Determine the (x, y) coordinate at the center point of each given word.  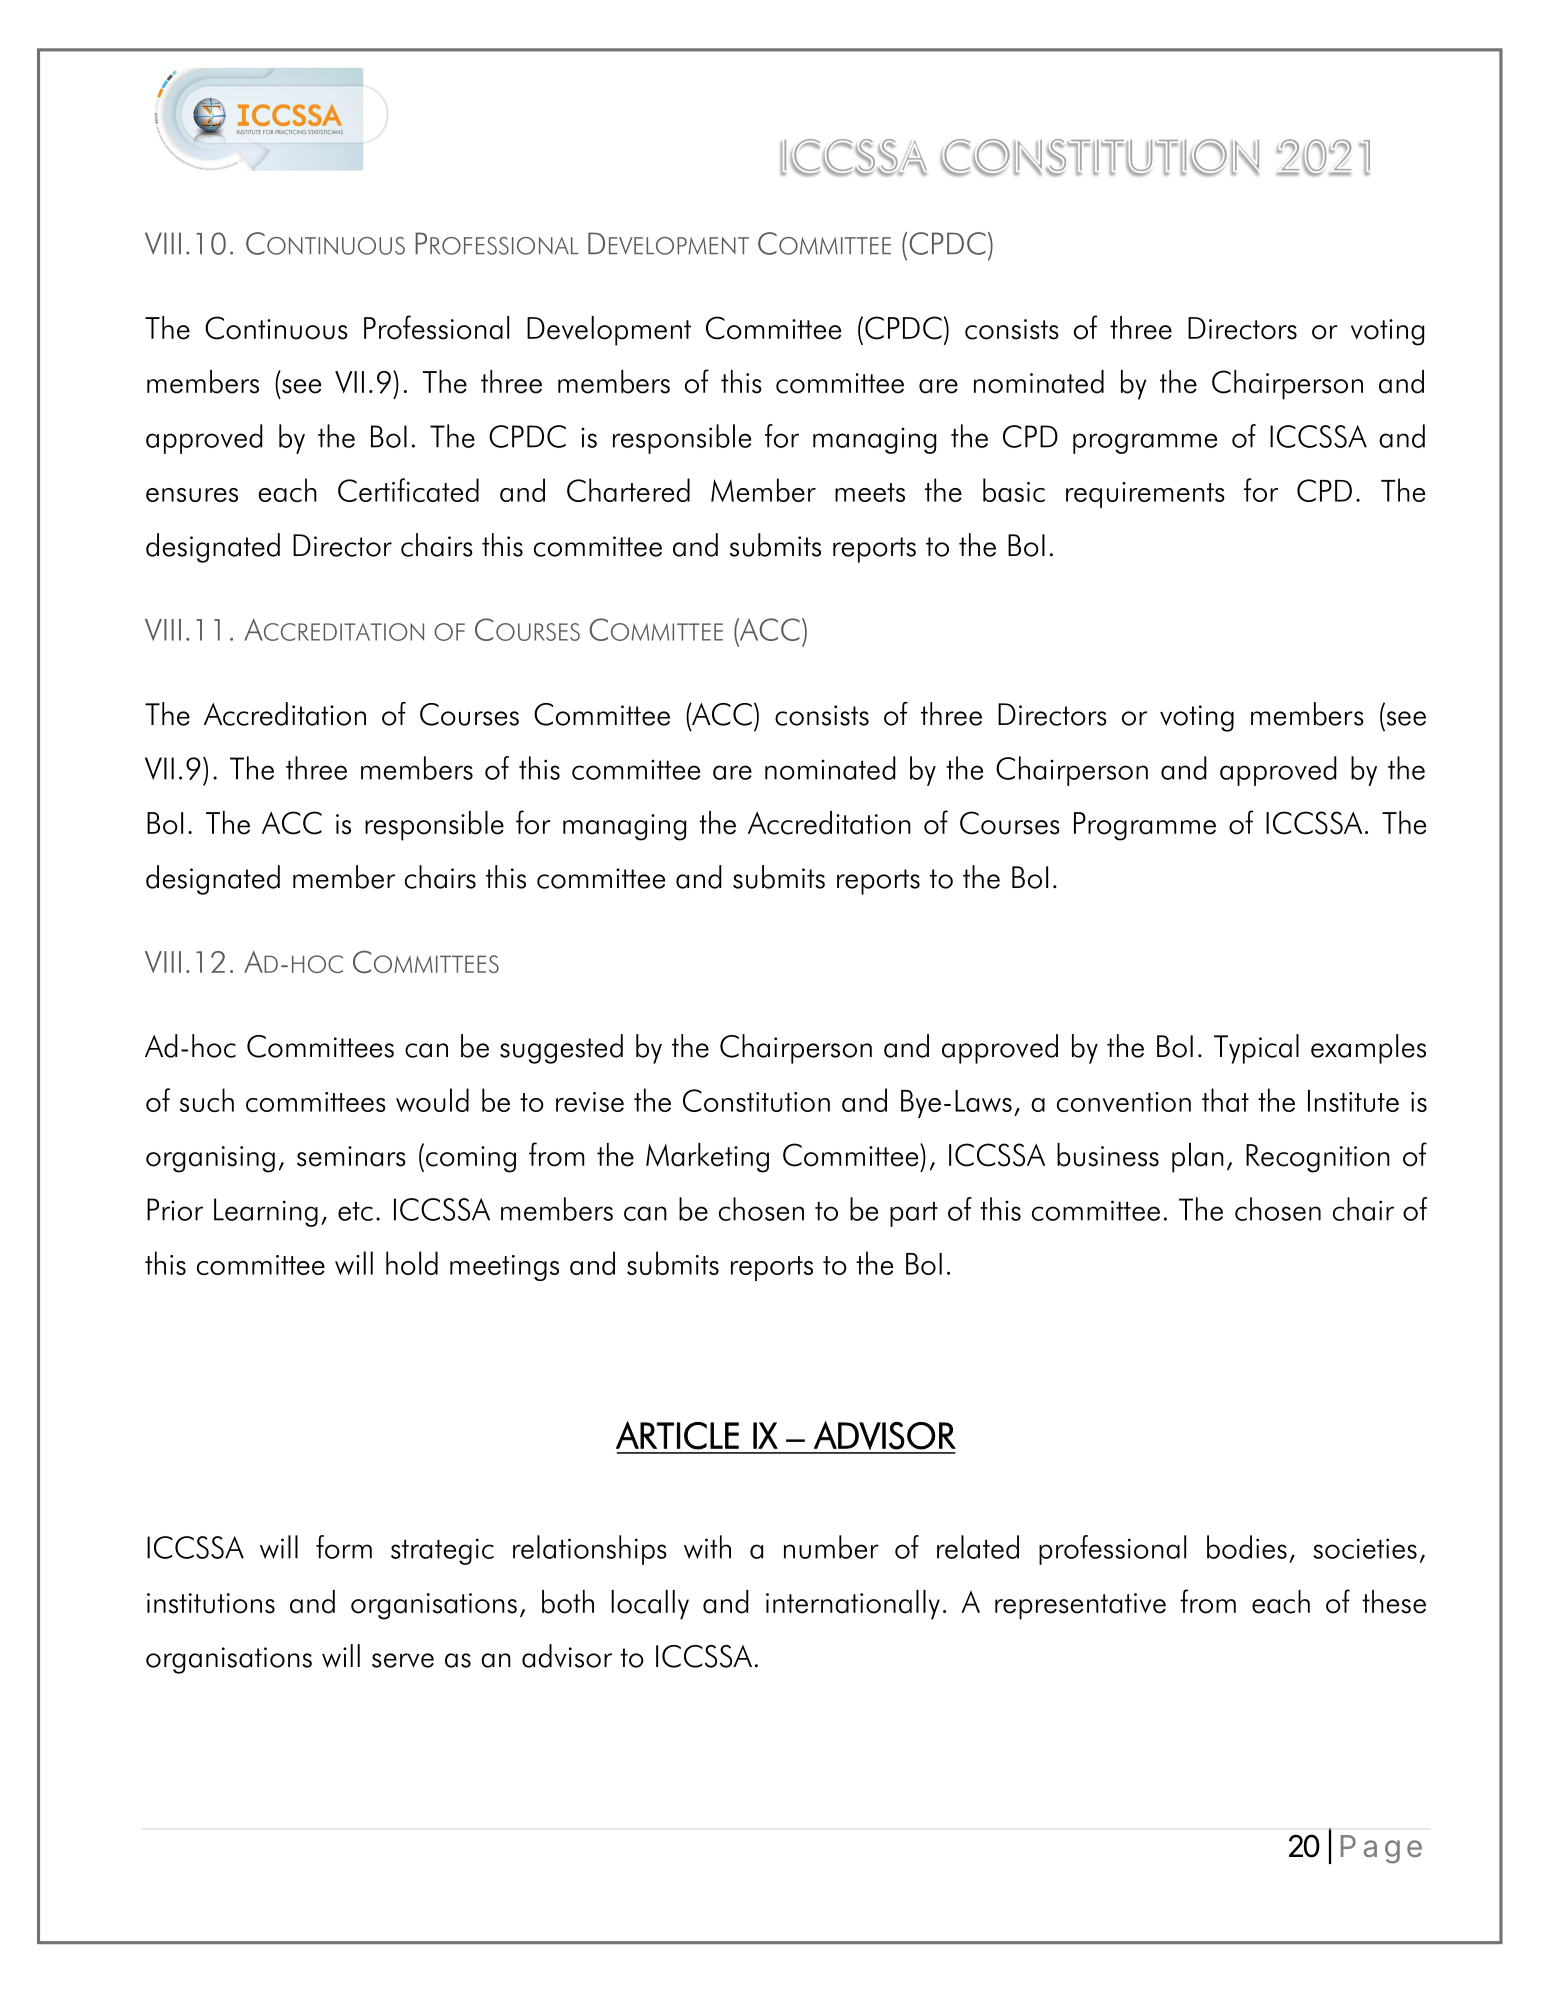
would (432, 1100)
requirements (1145, 495)
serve (403, 1660)
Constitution (756, 1100)
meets (870, 492)
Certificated (408, 490)
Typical (1256, 1049)
